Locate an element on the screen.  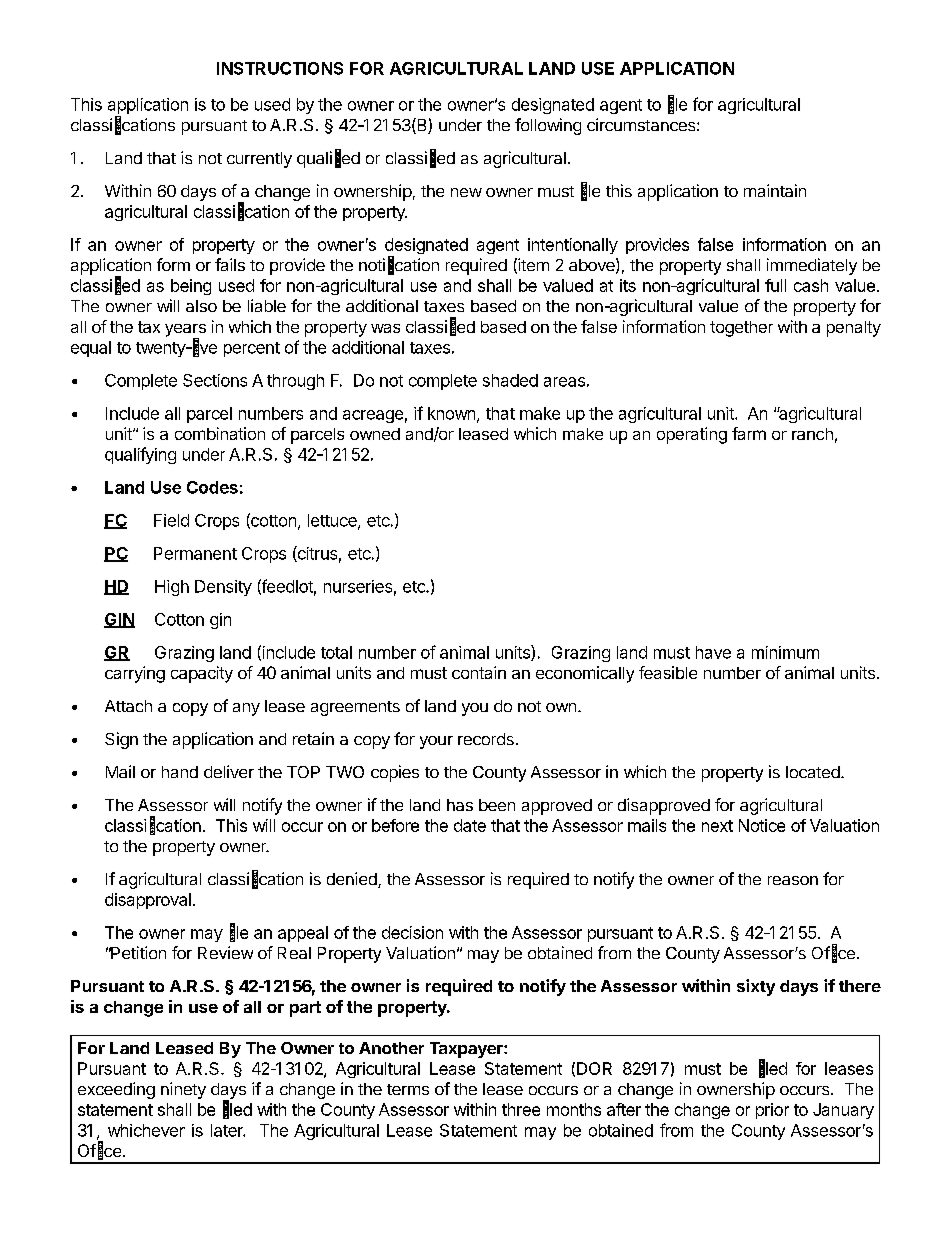
Notice is located at coordinates (762, 825).
